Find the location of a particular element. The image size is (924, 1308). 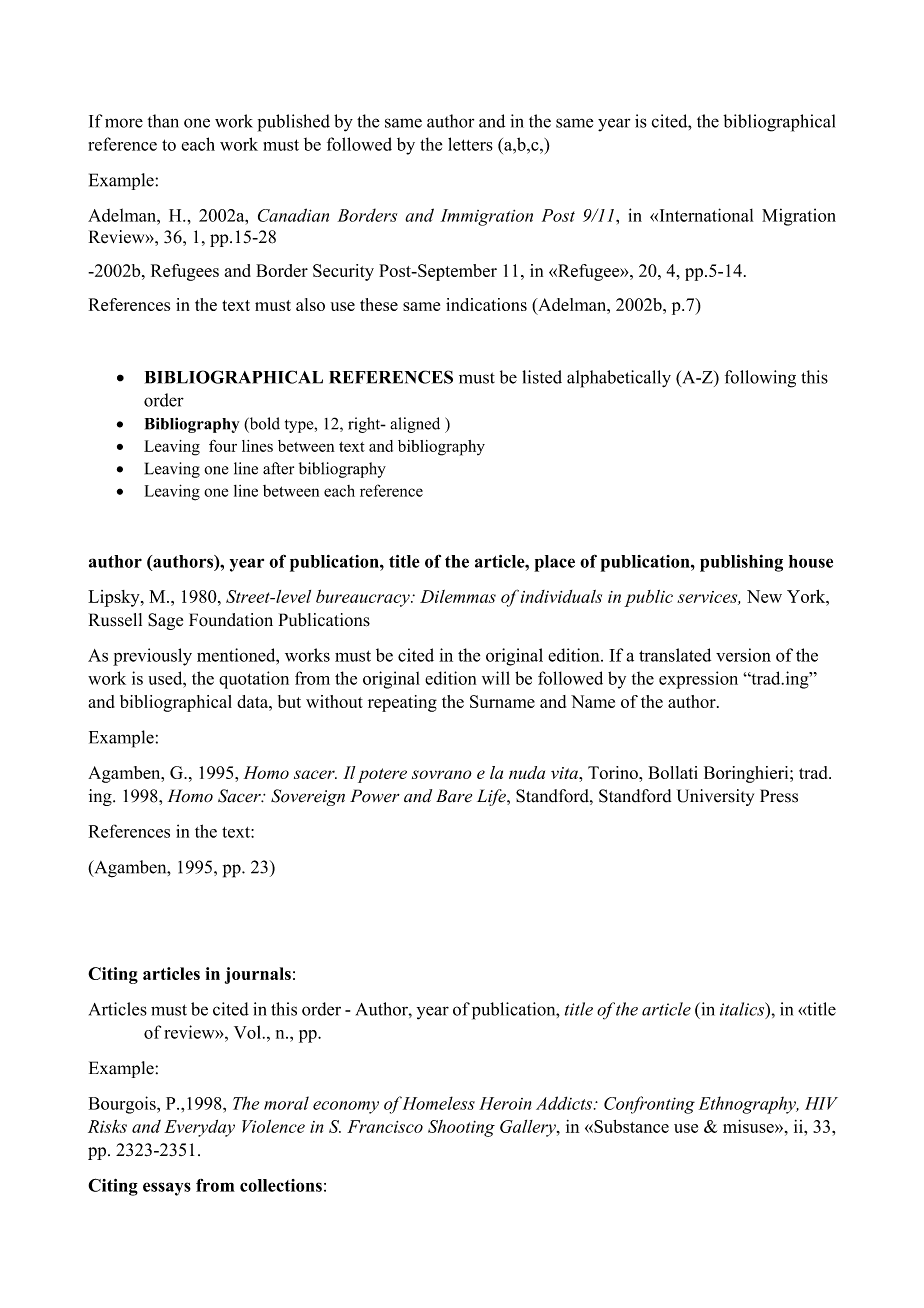

Everyday is located at coordinates (199, 1128).
